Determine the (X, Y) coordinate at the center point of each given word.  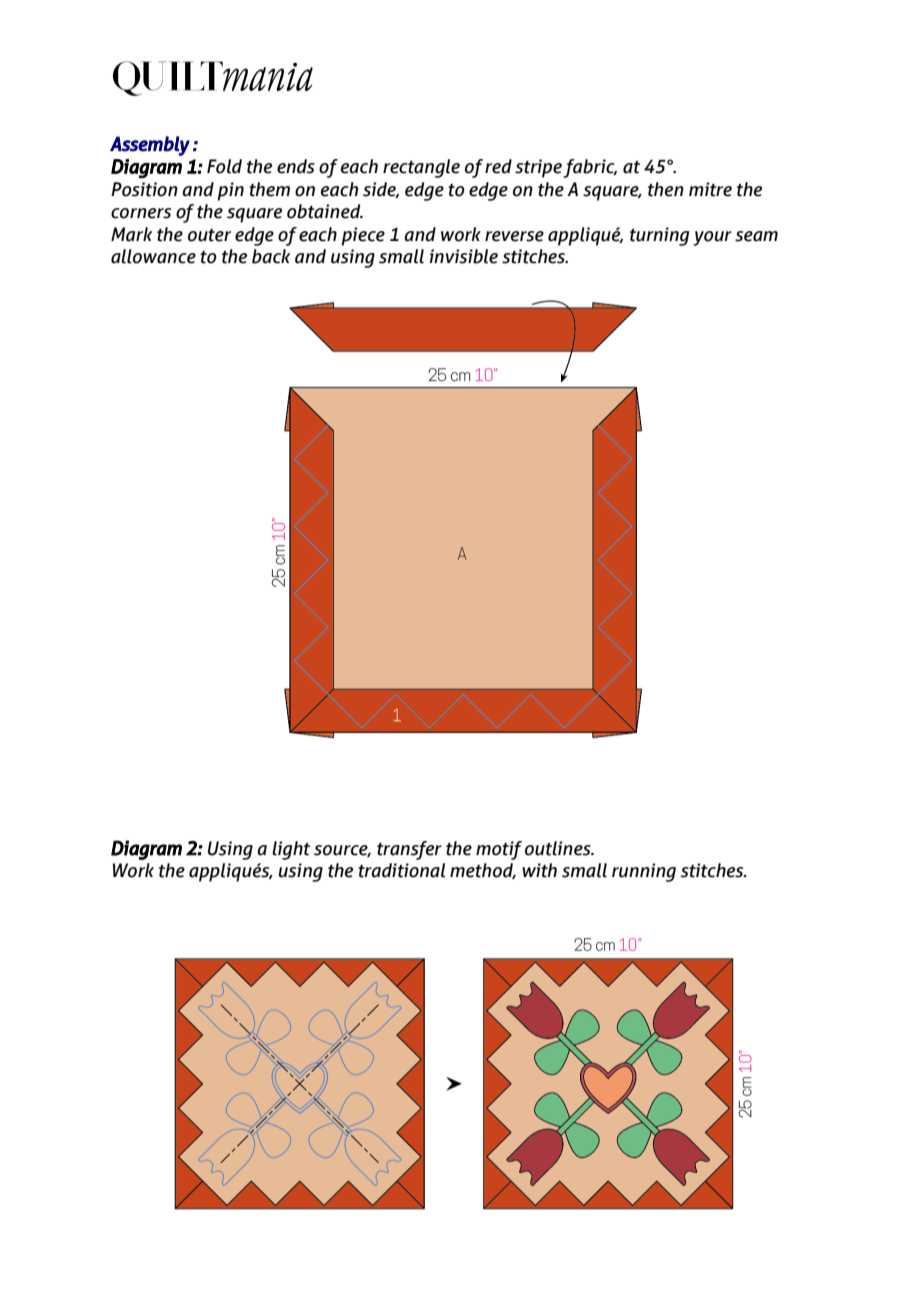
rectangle (421, 168)
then (666, 189)
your (713, 238)
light (291, 850)
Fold (224, 166)
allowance (153, 256)
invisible (464, 256)
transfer (409, 850)
